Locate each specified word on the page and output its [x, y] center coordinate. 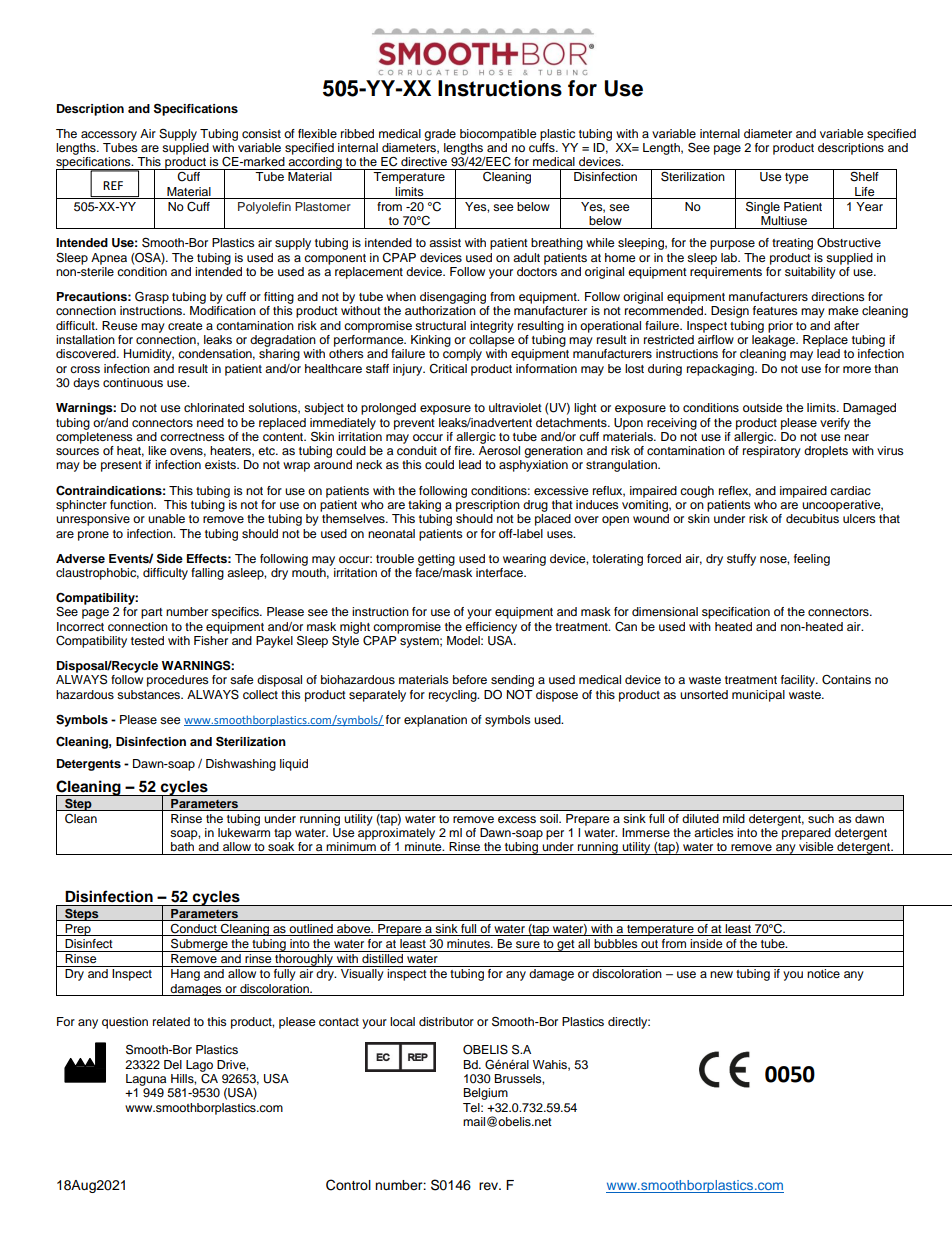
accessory [109, 136]
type [797, 178]
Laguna [146, 1080]
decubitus [812, 518]
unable [166, 518]
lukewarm [244, 832]
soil [550, 818]
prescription [488, 504]
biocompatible [498, 135]
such [821, 818]
